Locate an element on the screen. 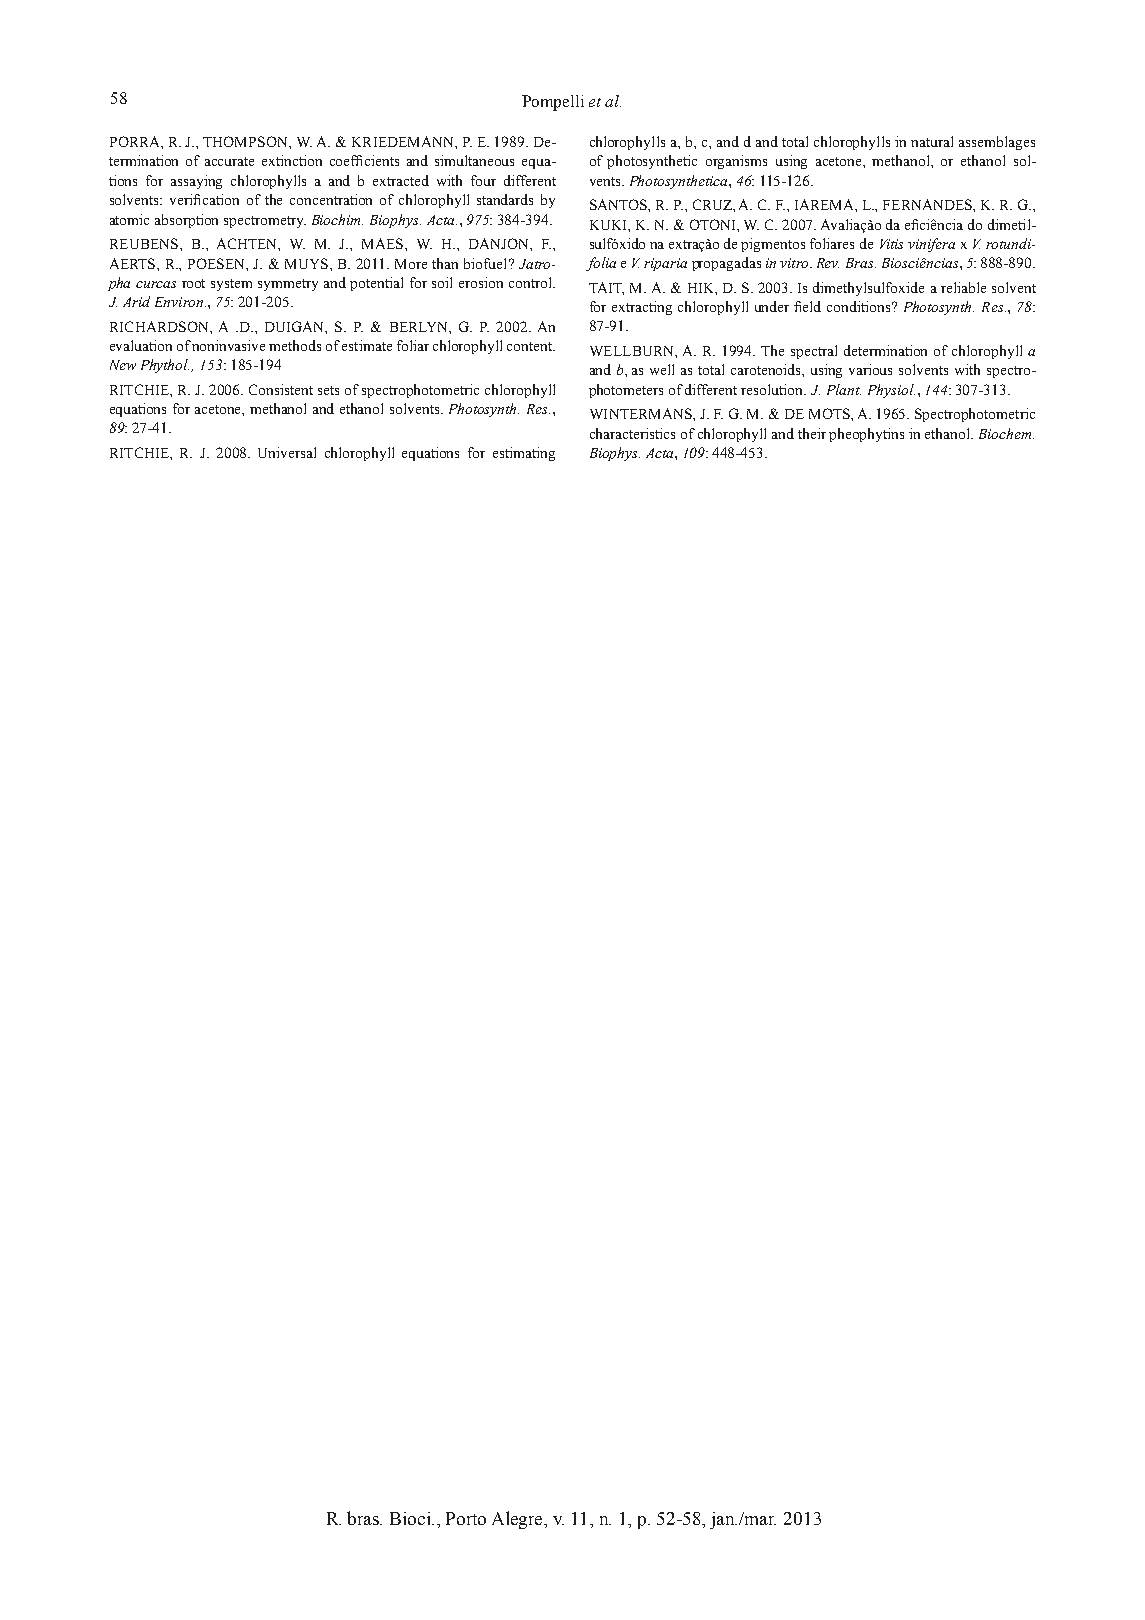 This screenshot has height=1620, width=1145. standards is located at coordinates (505, 199).
